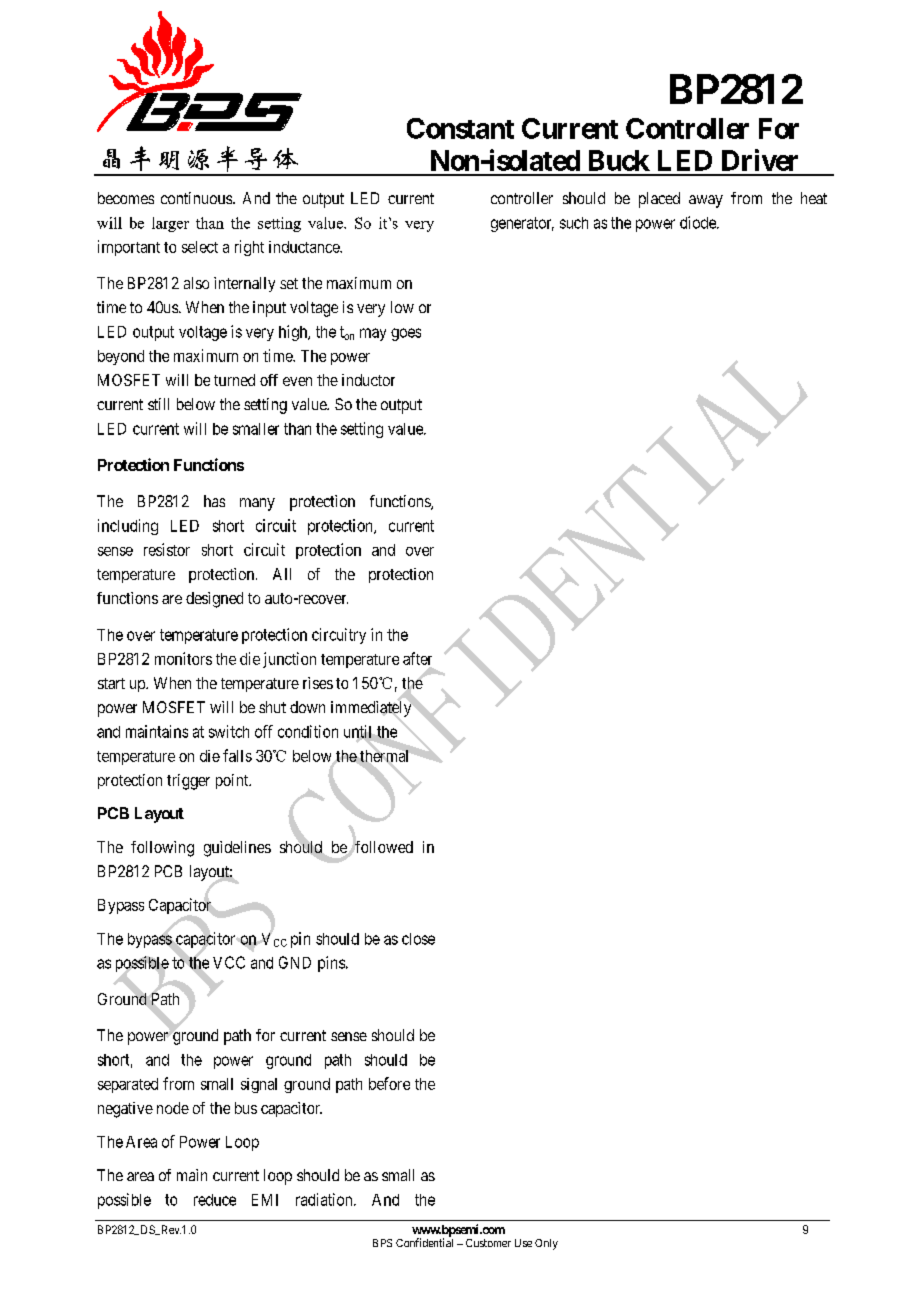 The image size is (924, 1308). Describe the element at coordinates (460, 128) in the page. I see `Constant` at that location.
